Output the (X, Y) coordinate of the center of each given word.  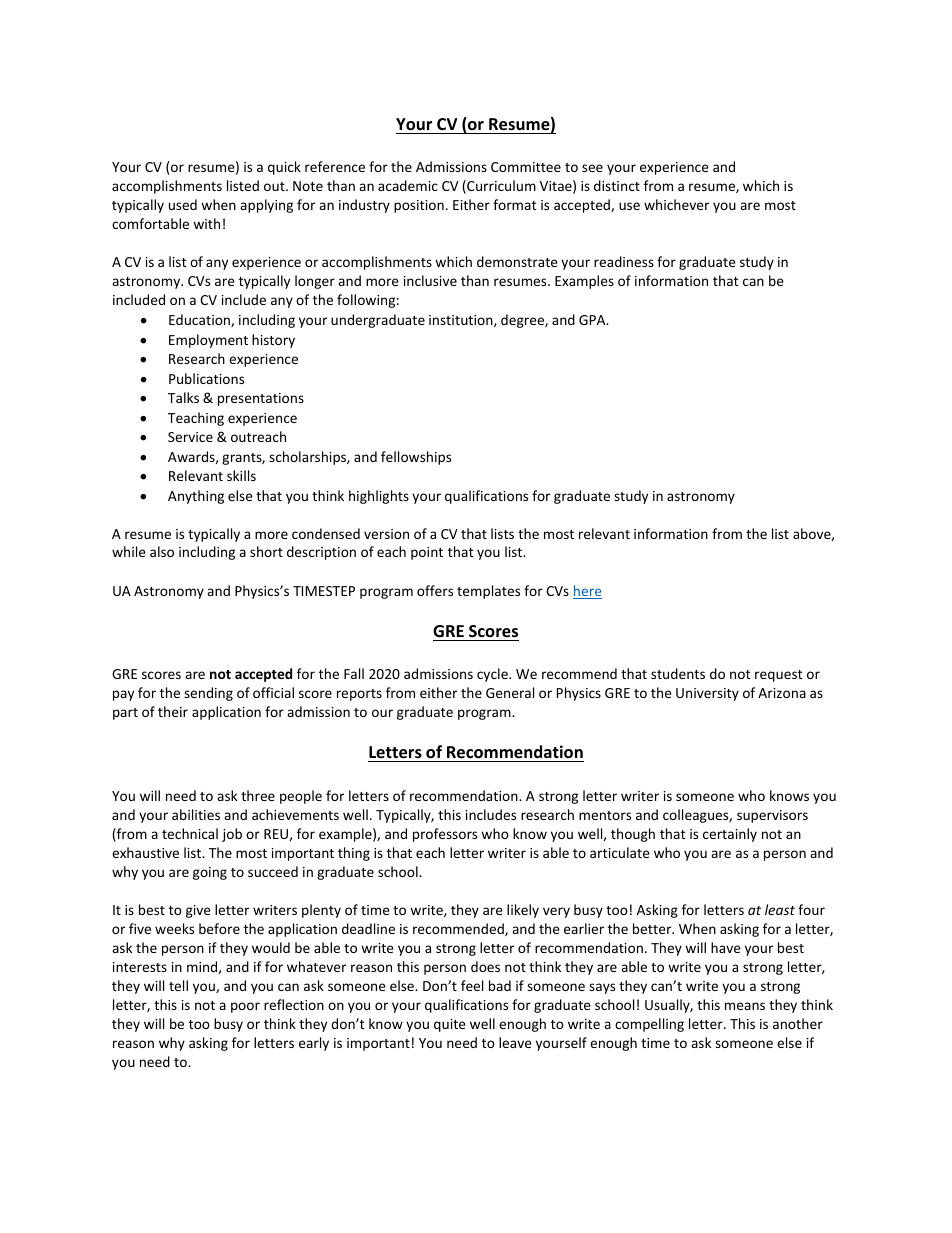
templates (488, 592)
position (419, 206)
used (183, 204)
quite (450, 1025)
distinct (617, 185)
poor (245, 1007)
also (162, 551)
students (678, 673)
